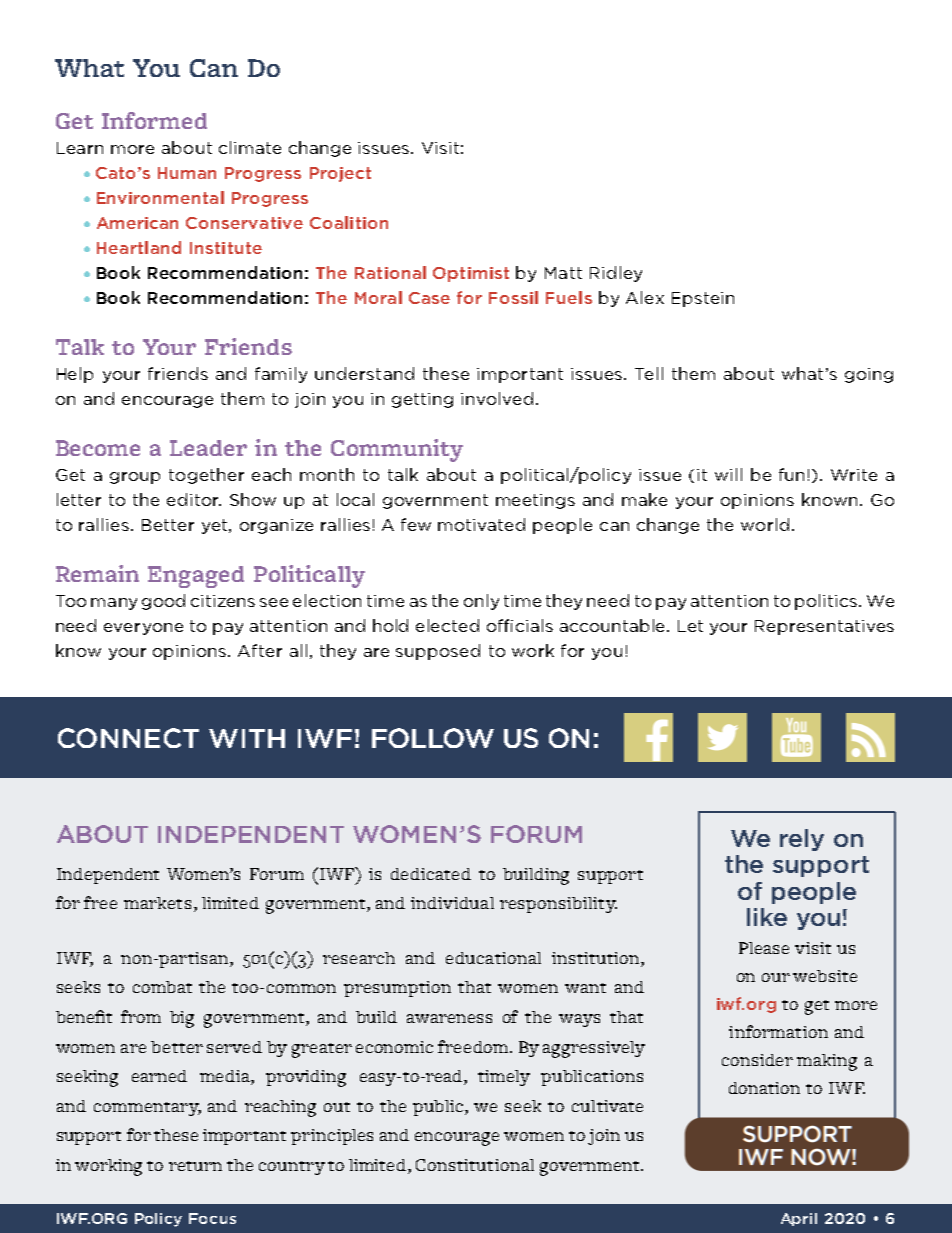 The image size is (952, 1233). I want to click on involved, so click(497, 398).
